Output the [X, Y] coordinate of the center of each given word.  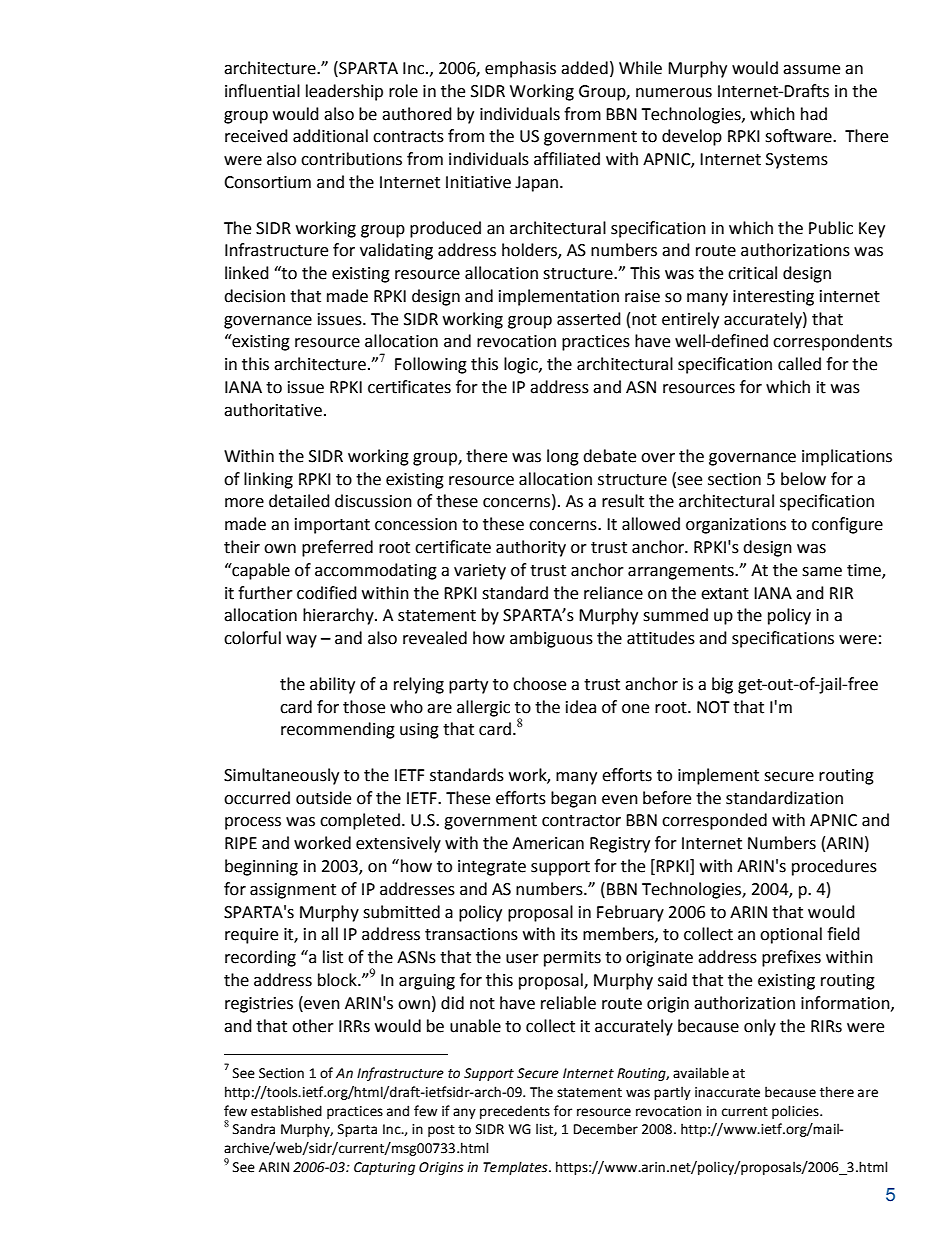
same [822, 572]
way [301, 641]
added [584, 68]
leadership [344, 92]
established [286, 1111]
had [814, 114]
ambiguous [551, 639]
